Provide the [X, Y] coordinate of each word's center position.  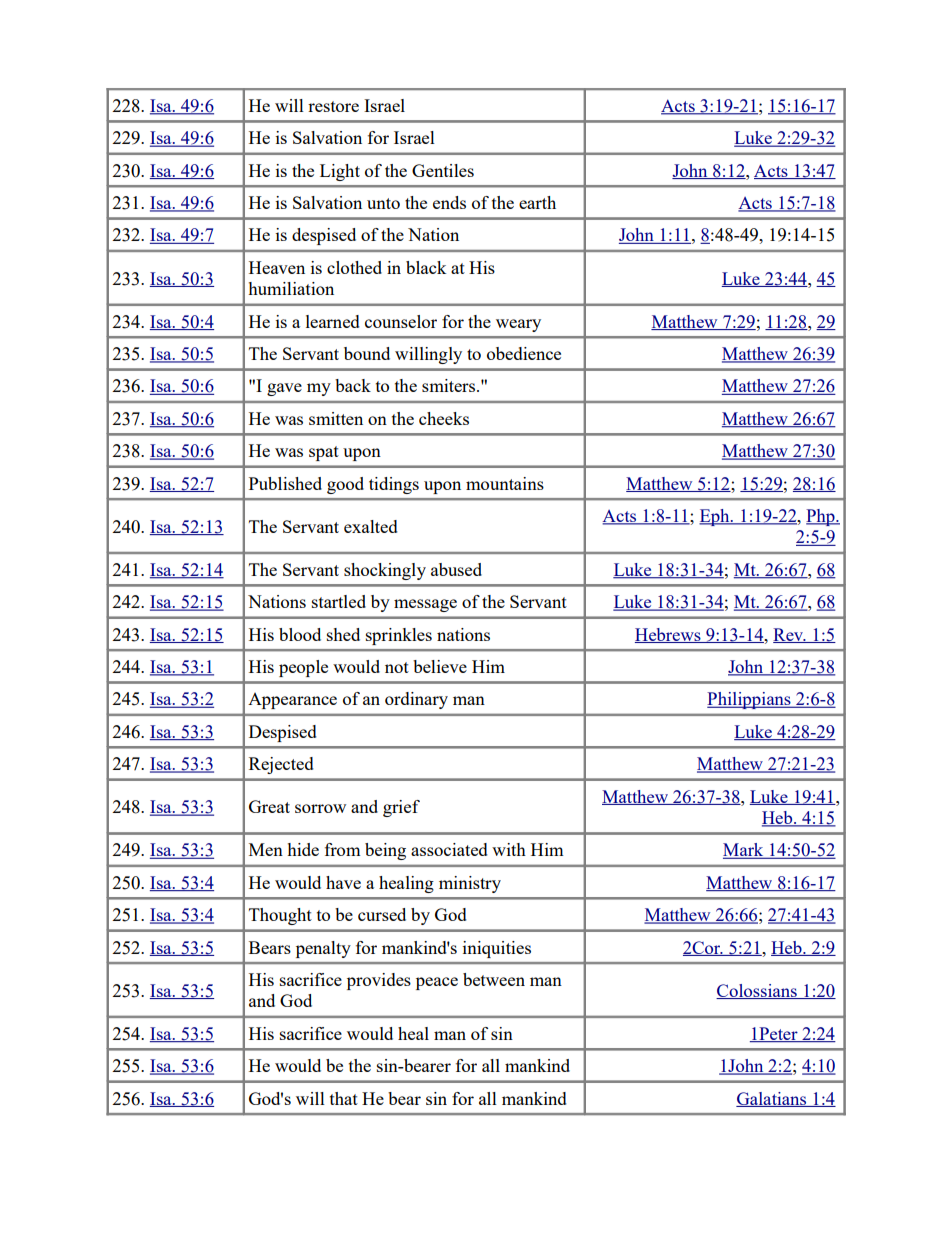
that [344, 1098]
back [353, 385]
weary [518, 325]
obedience [524, 353]
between [494, 979]
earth [537, 202]
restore [333, 106]
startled [339, 601]
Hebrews [669, 635]
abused [456, 569]
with [509, 849]
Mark [744, 851]
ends [449, 202]
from [343, 849]
